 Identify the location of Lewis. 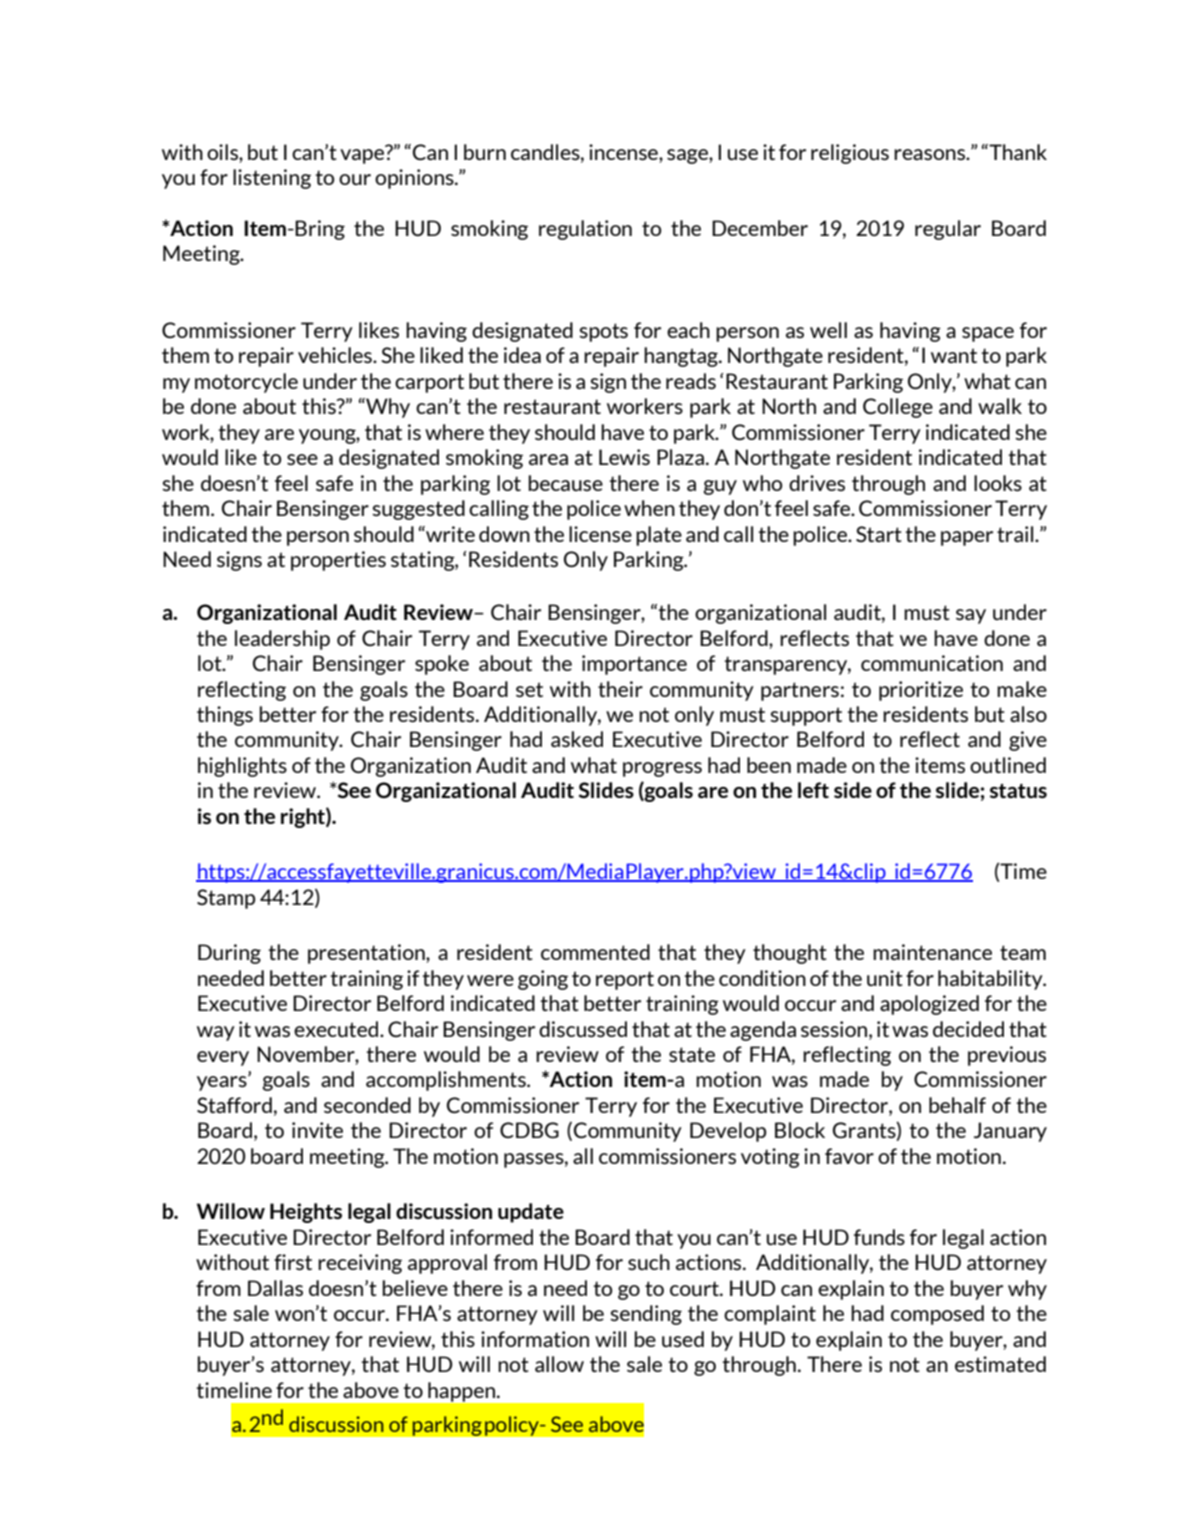
(624, 457).
